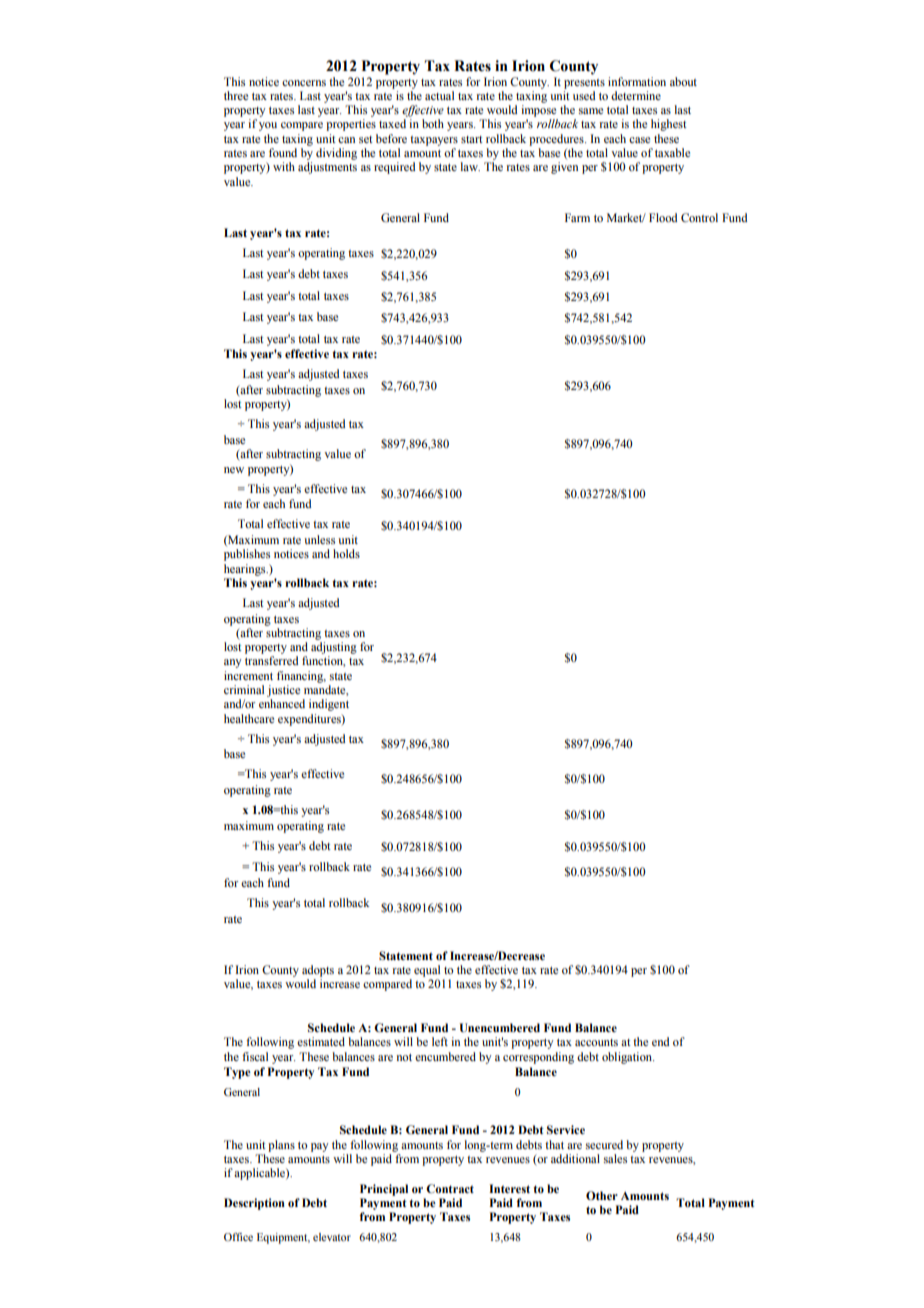 The image size is (924, 1308). What do you see at coordinates (639, 140) in the screenshot?
I see `case` at bounding box center [639, 140].
